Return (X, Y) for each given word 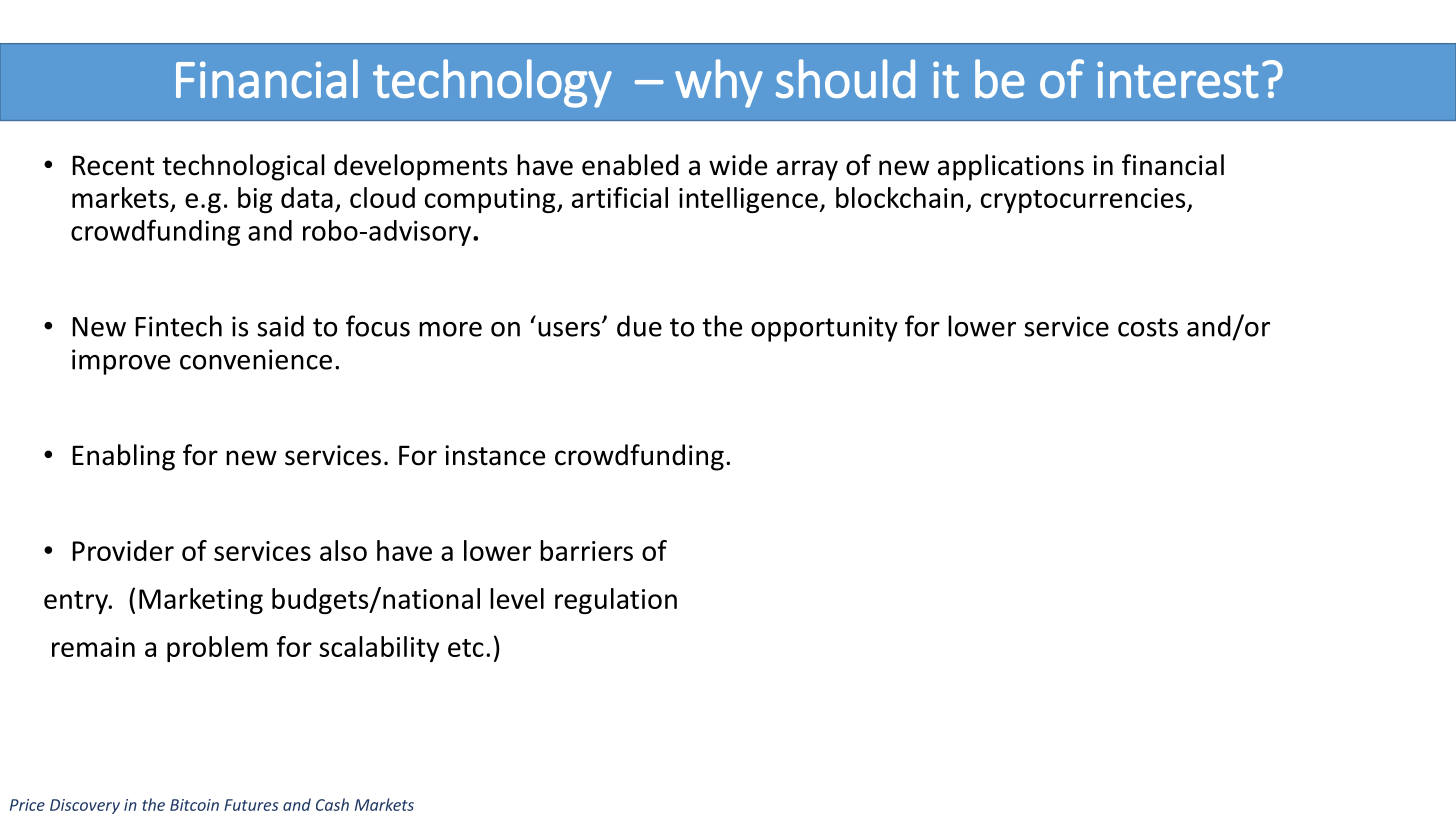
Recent (113, 165)
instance (495, 455)
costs (1148, 327)
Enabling (123, 457)
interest (1178, 79)
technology (492, 83)
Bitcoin (194, 805)
